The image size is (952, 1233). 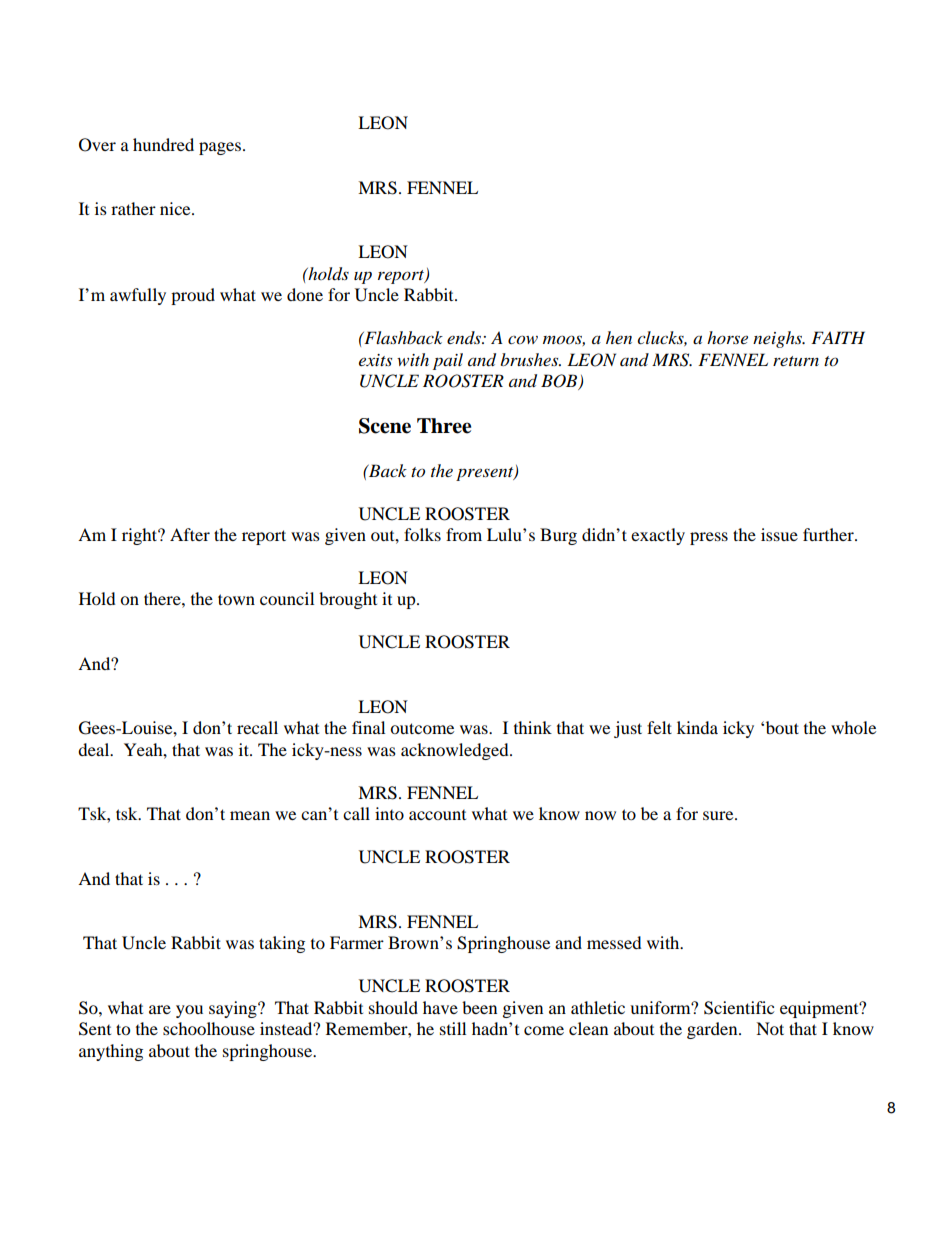 What do you see at coordinates (220, 148) in the screenshot?
I see `pages` at bounding box center [220, 148].
